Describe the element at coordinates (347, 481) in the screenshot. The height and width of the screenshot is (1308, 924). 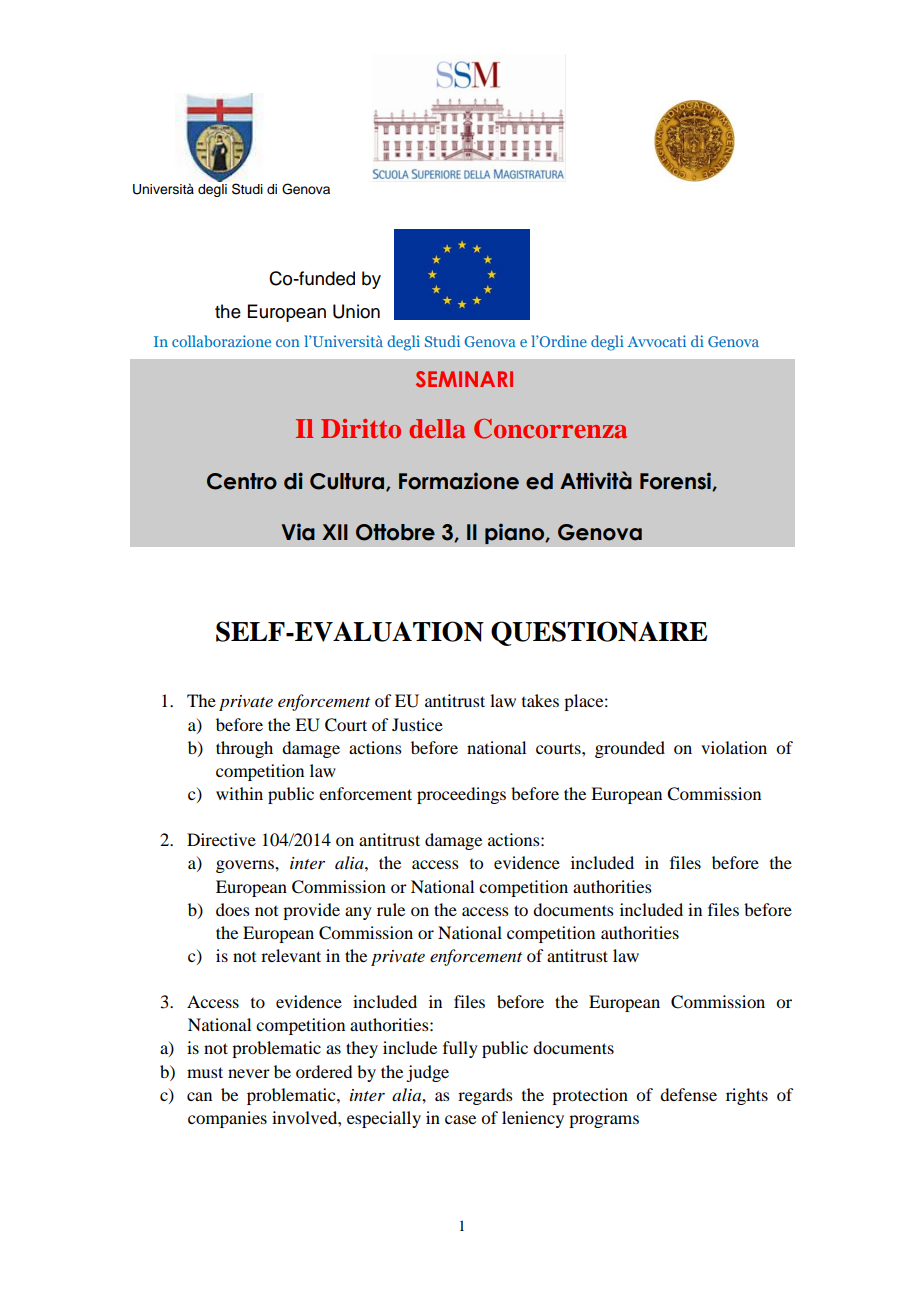
I see `Cultura` at that location.
